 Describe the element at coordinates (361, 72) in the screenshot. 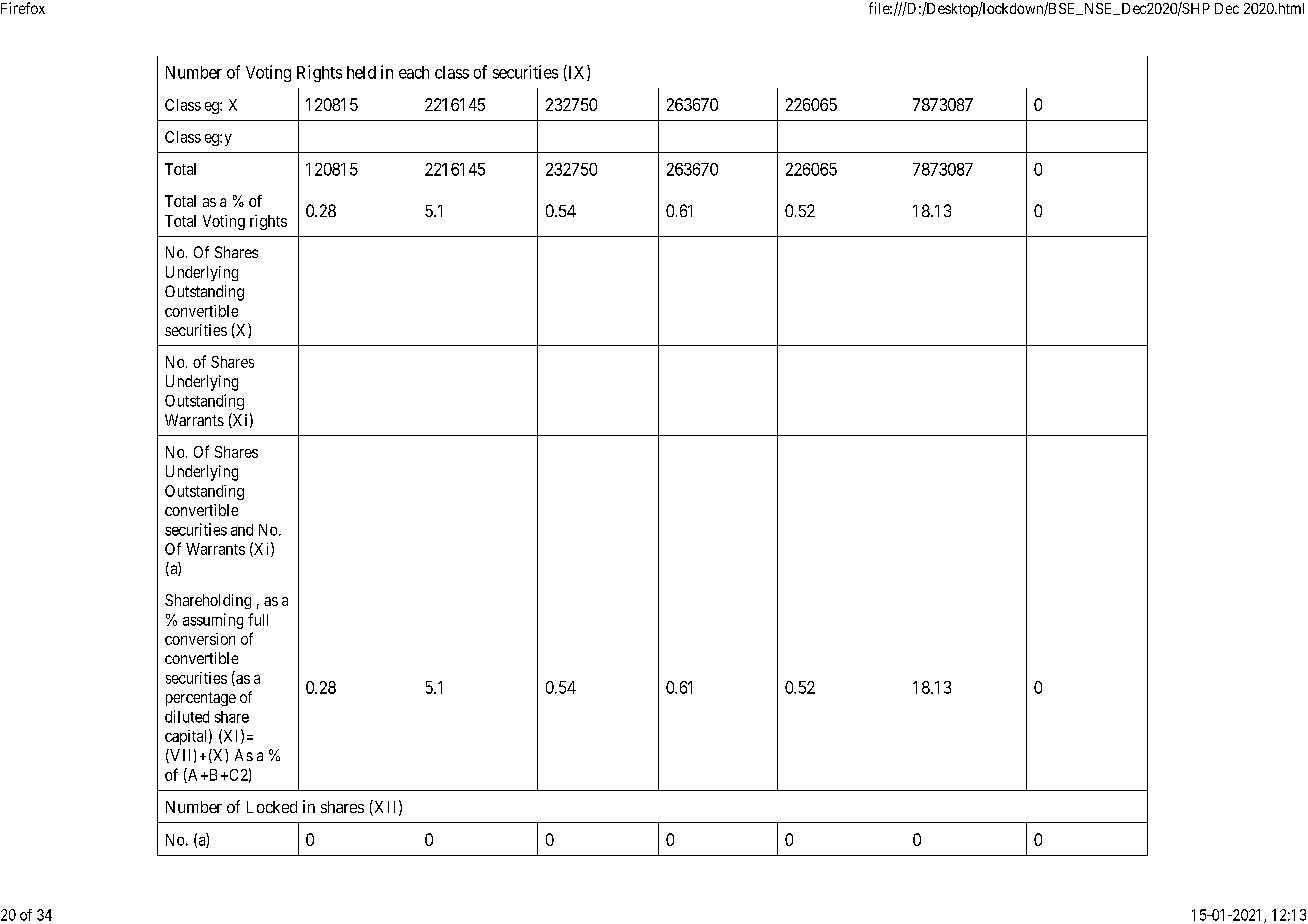

I see `held` at that location.
